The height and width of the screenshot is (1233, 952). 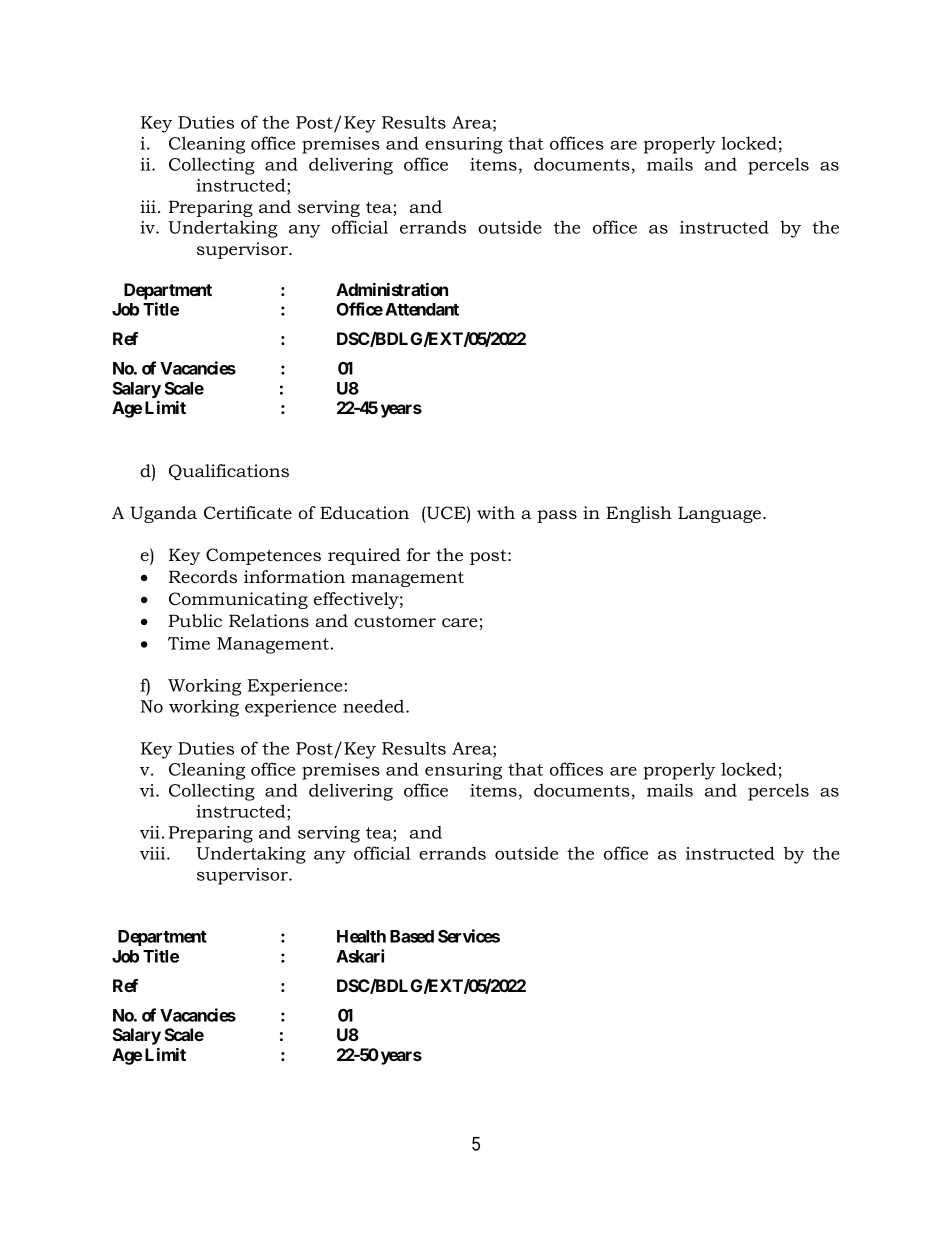 What do you see at coordinates (375, 706) in the screenshot?
I see `needed` at bounding box center [375, 706].
